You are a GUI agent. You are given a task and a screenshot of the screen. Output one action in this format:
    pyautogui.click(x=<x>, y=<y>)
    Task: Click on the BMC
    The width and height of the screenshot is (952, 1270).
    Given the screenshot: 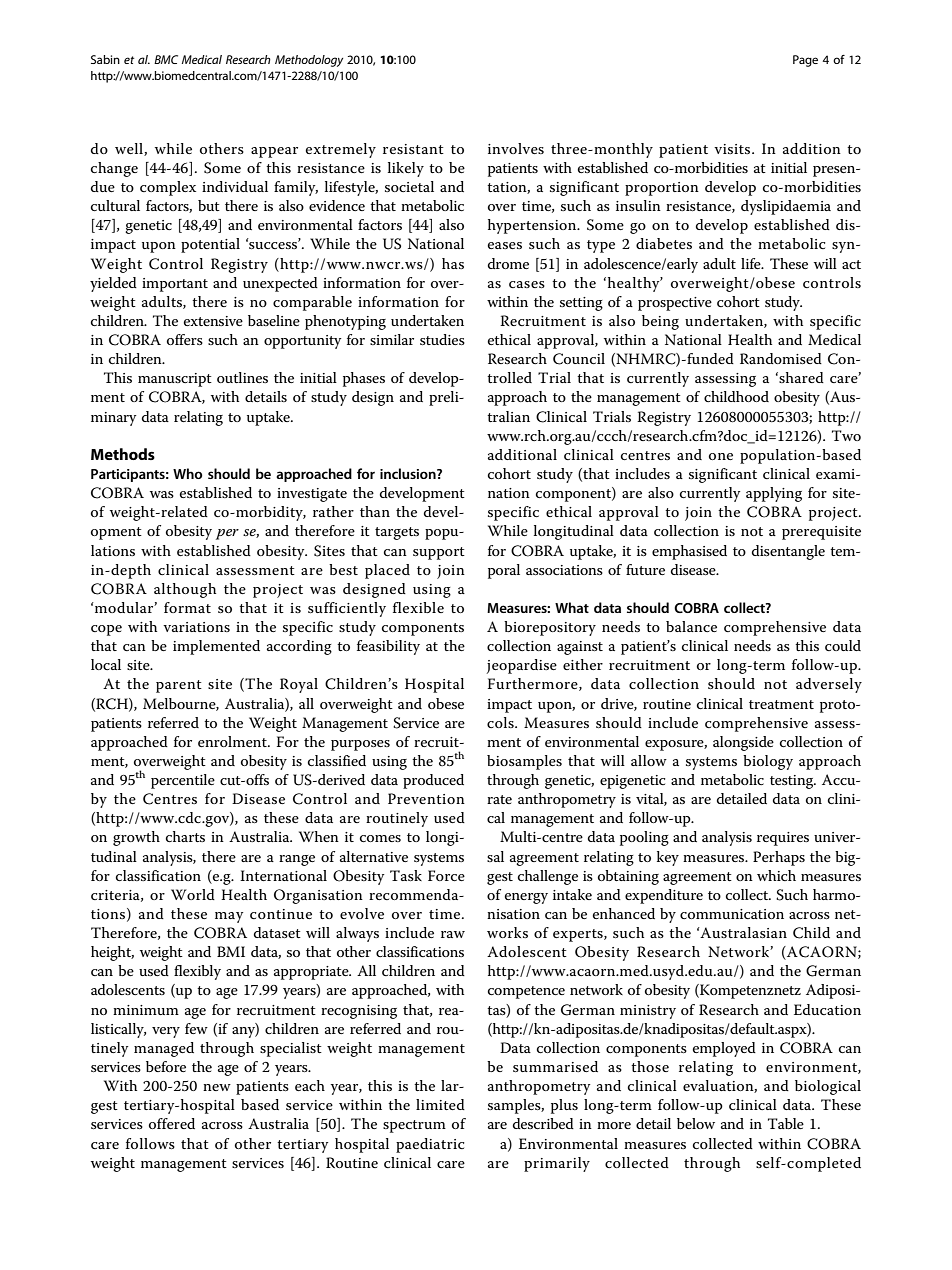 What is the action you would take?
    pyautogui.click(x=166, y=59)
